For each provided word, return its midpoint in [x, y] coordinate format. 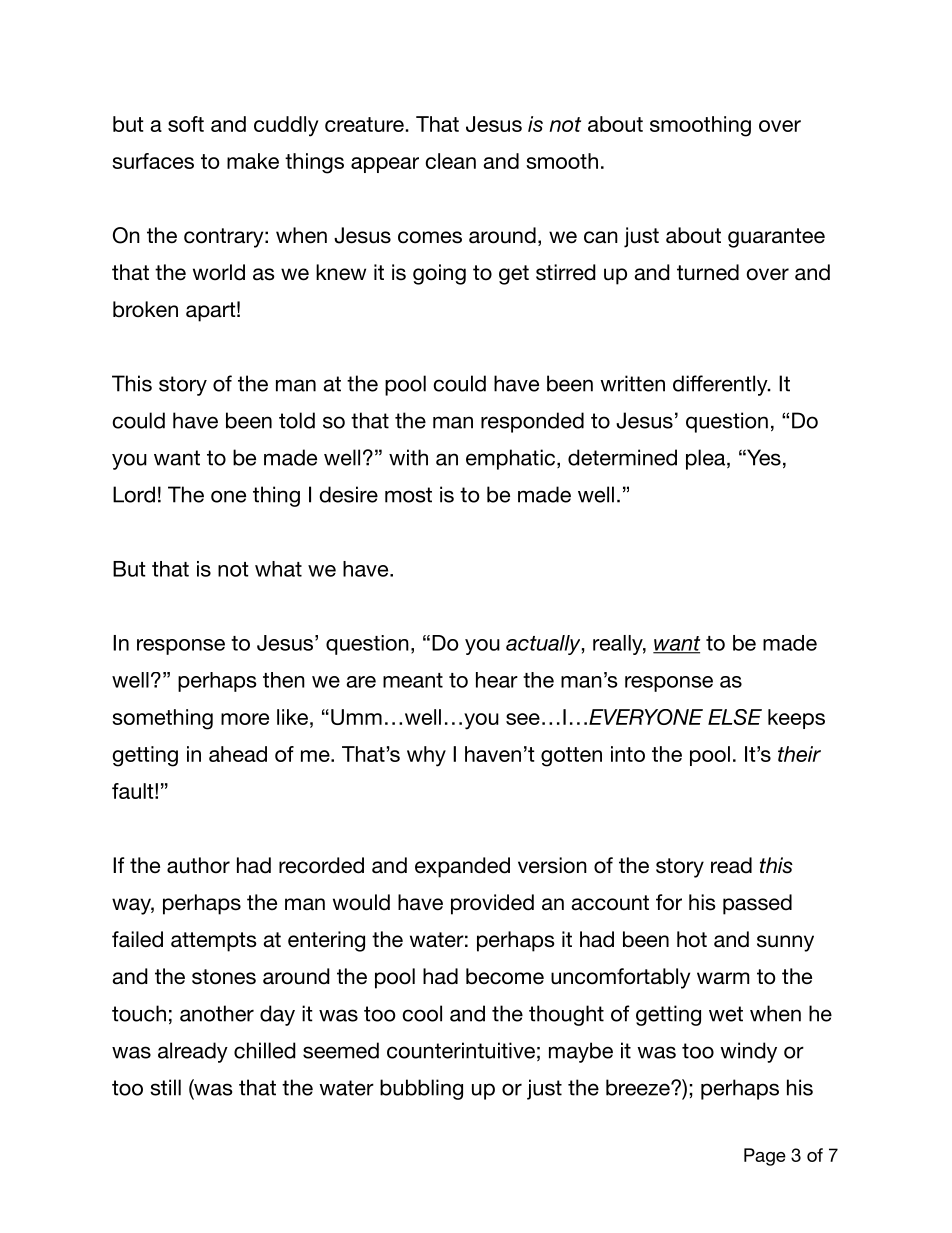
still [165, 1087]
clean [450, 161]
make [253, 161]
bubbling [421, 1089]
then [284, 680]
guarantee [776, 238]
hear [497, 680]
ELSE [735, 717]
